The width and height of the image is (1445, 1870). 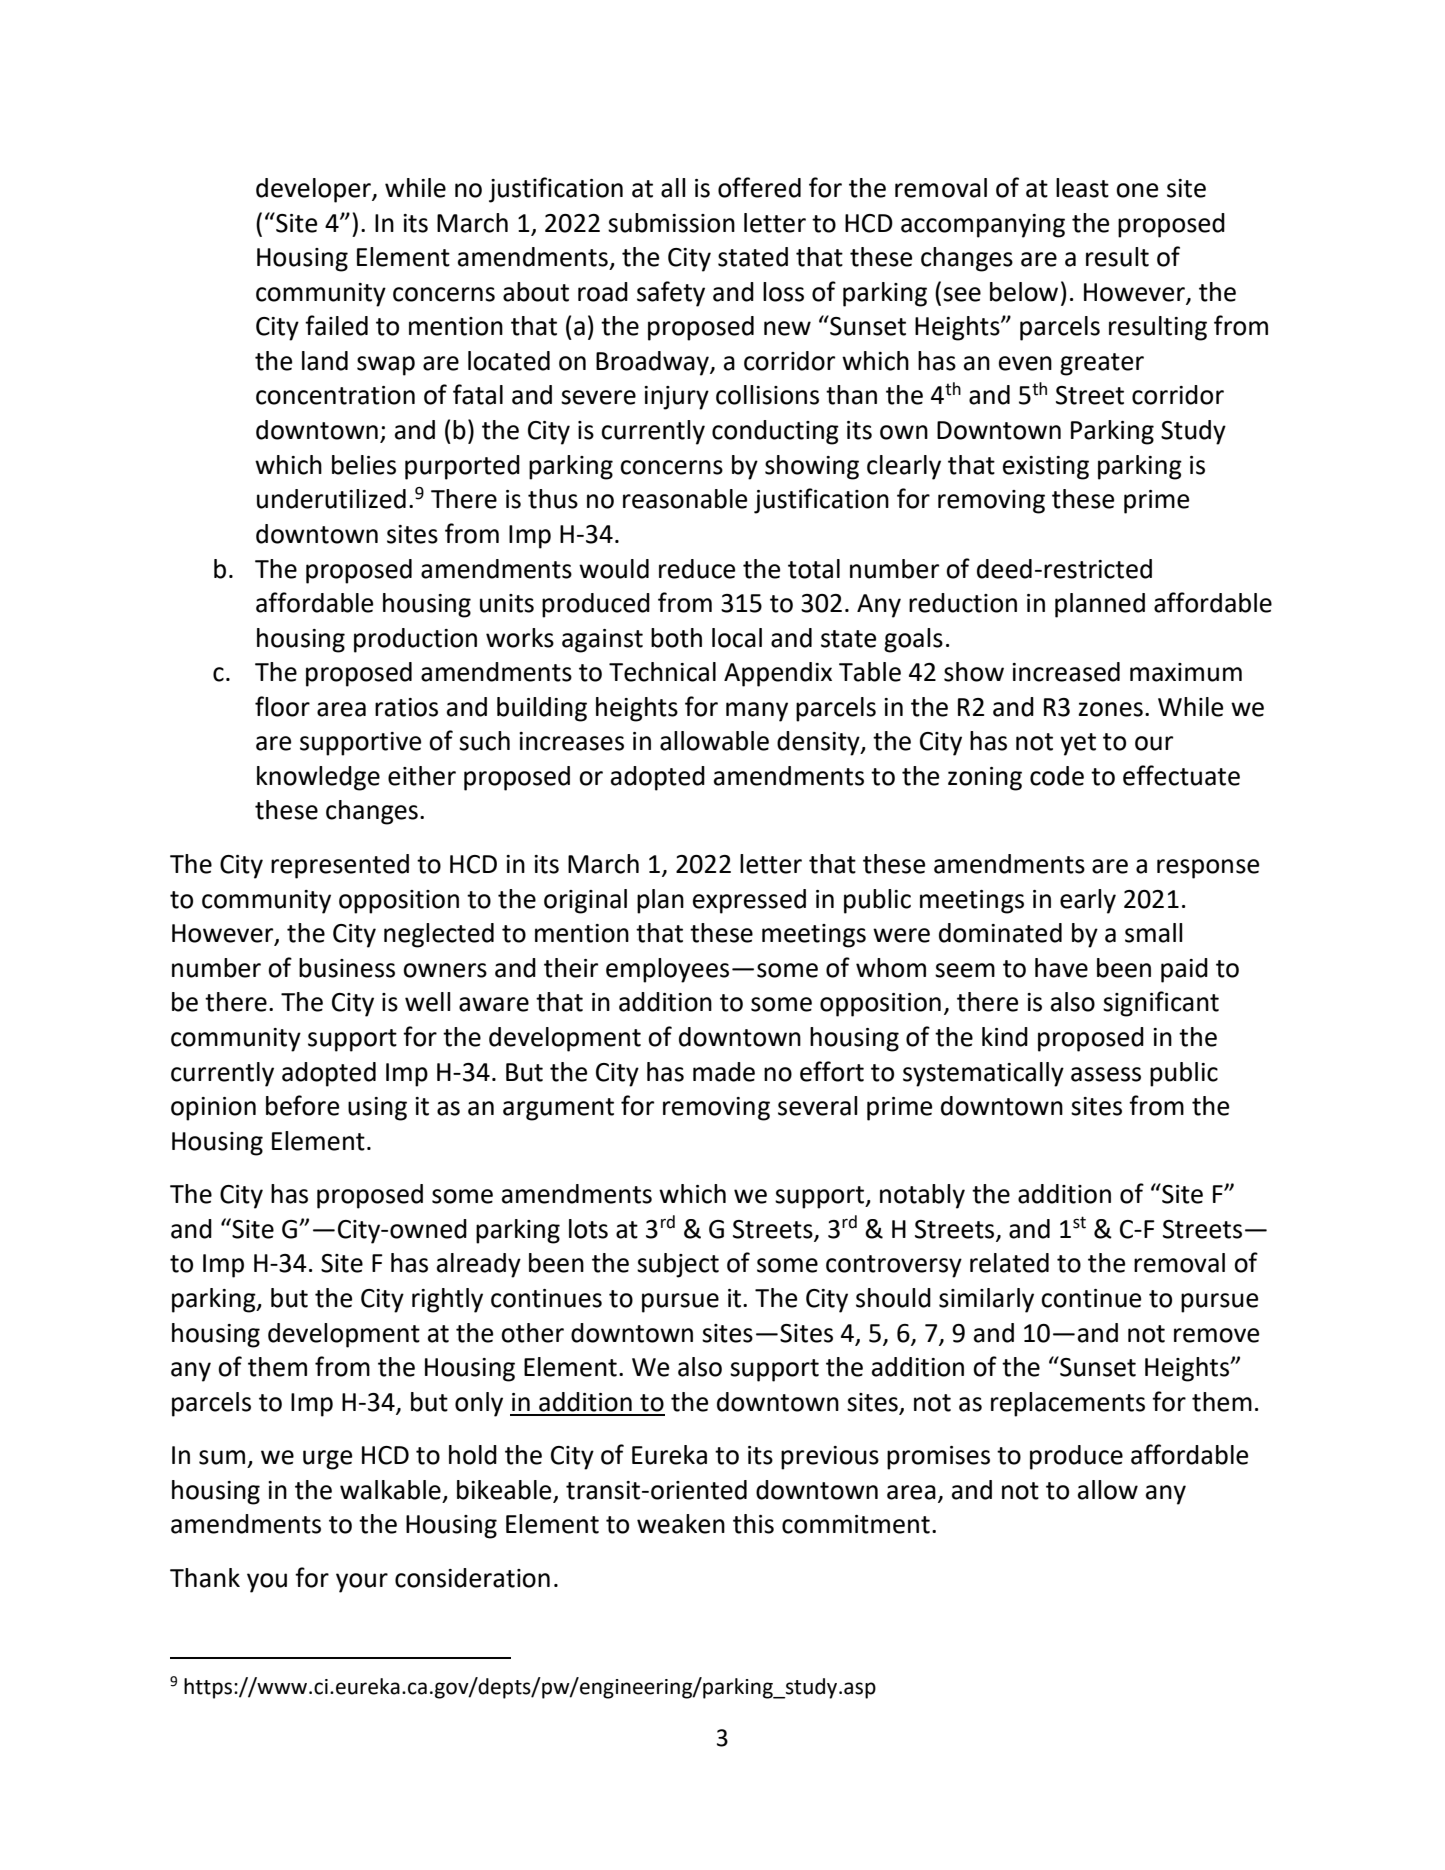 I want to click on your, so click(x=362, y=1583).
